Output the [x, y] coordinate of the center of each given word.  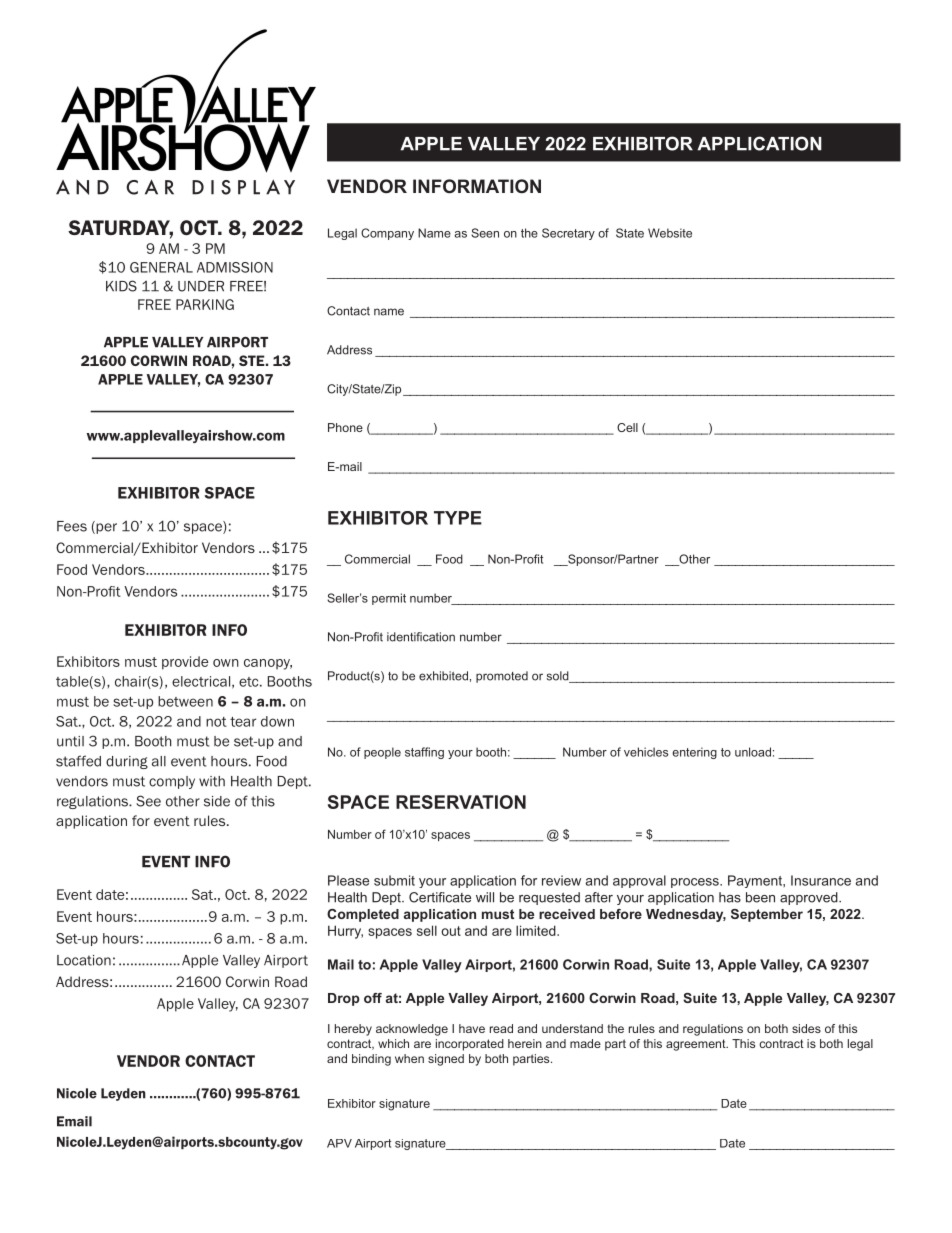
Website [670, 233]
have [472, 1028]
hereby [353, 1030]
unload [753, 752]
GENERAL [161, 267]
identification [421, 637]
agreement [697, 1045]
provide [185, 663]
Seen [485, 233]
